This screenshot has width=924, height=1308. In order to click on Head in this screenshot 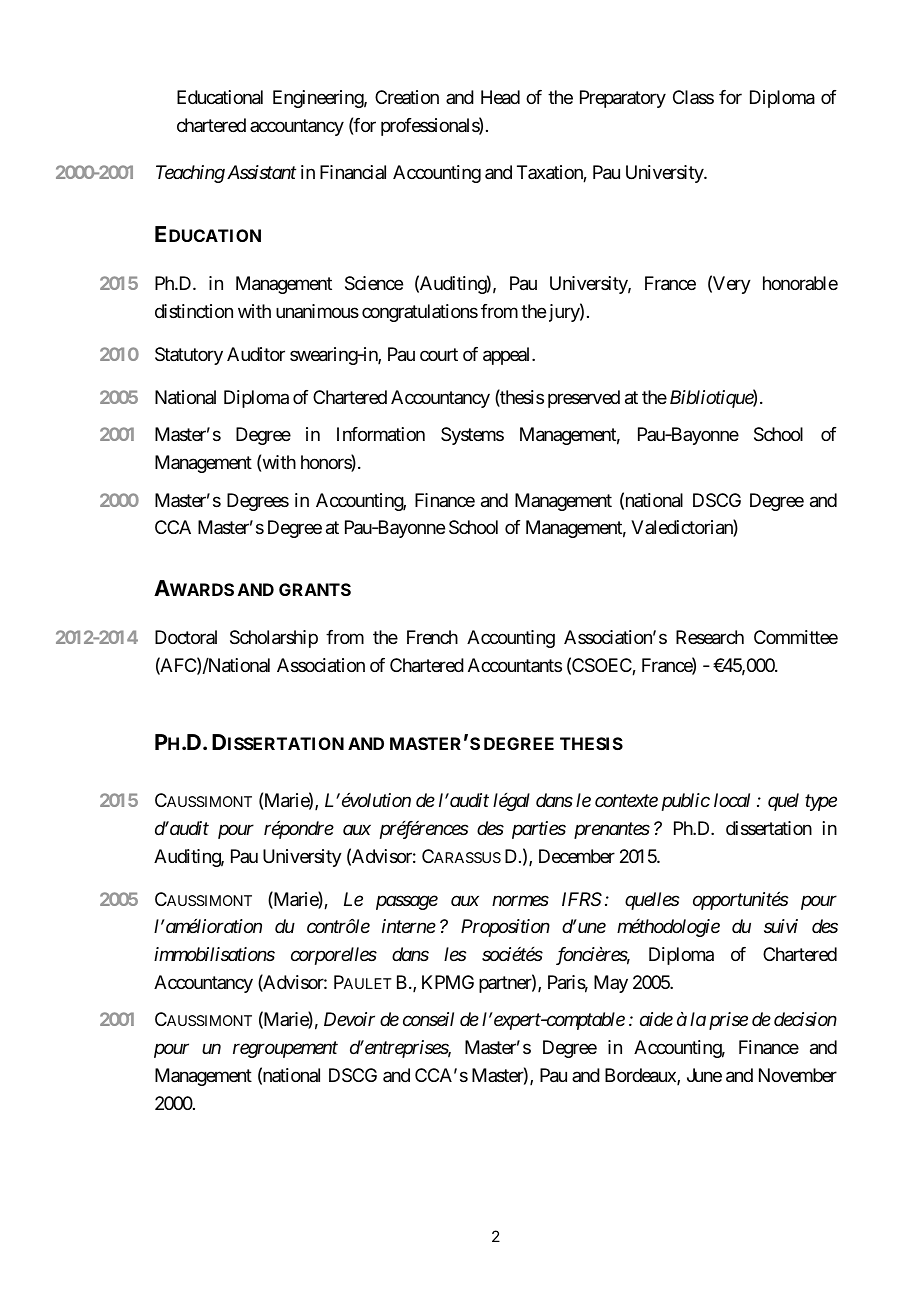, I will do `click(500, 97)`.
